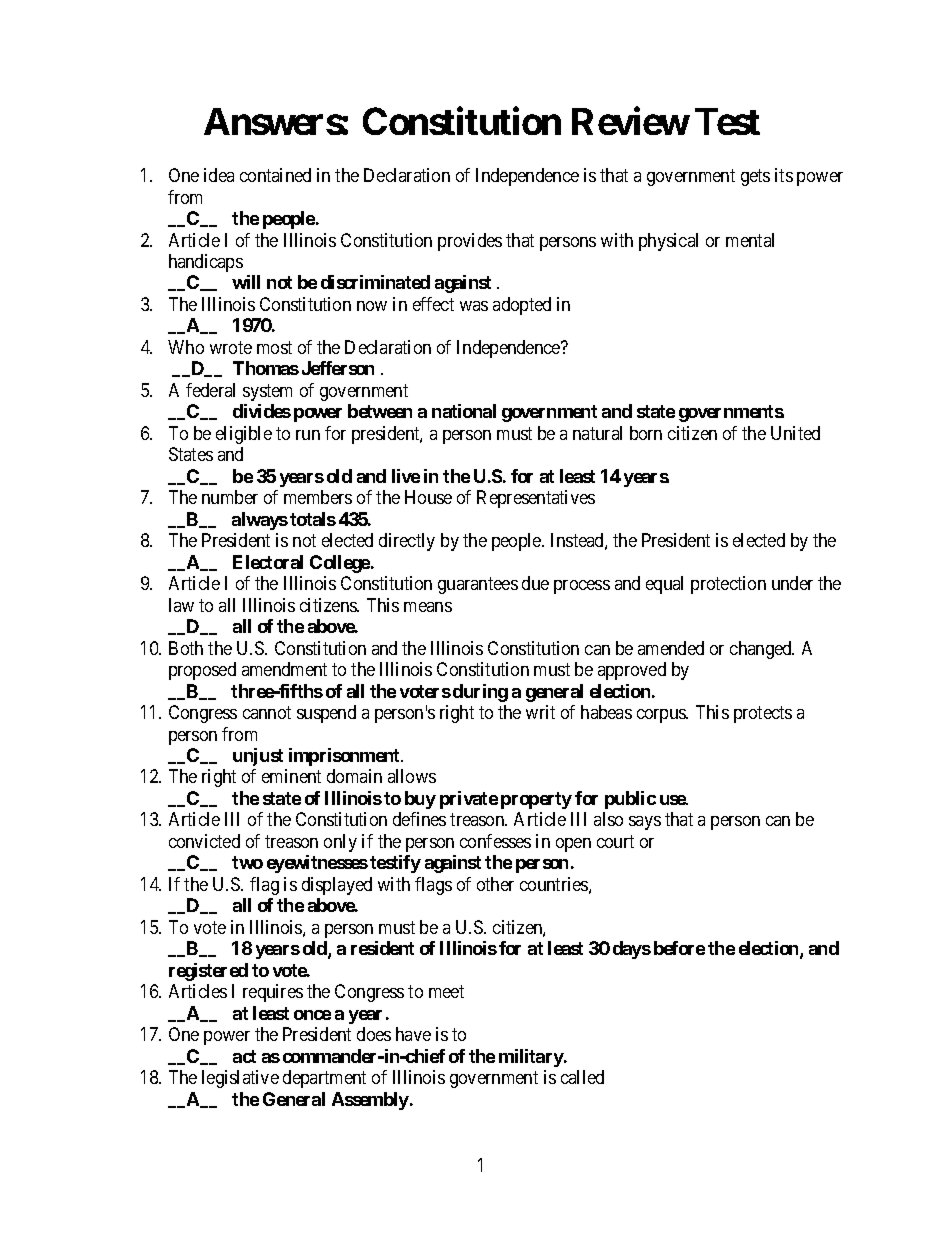 The height and width of the document is (1233, 952). I want to click on says, so click(645, 823).
